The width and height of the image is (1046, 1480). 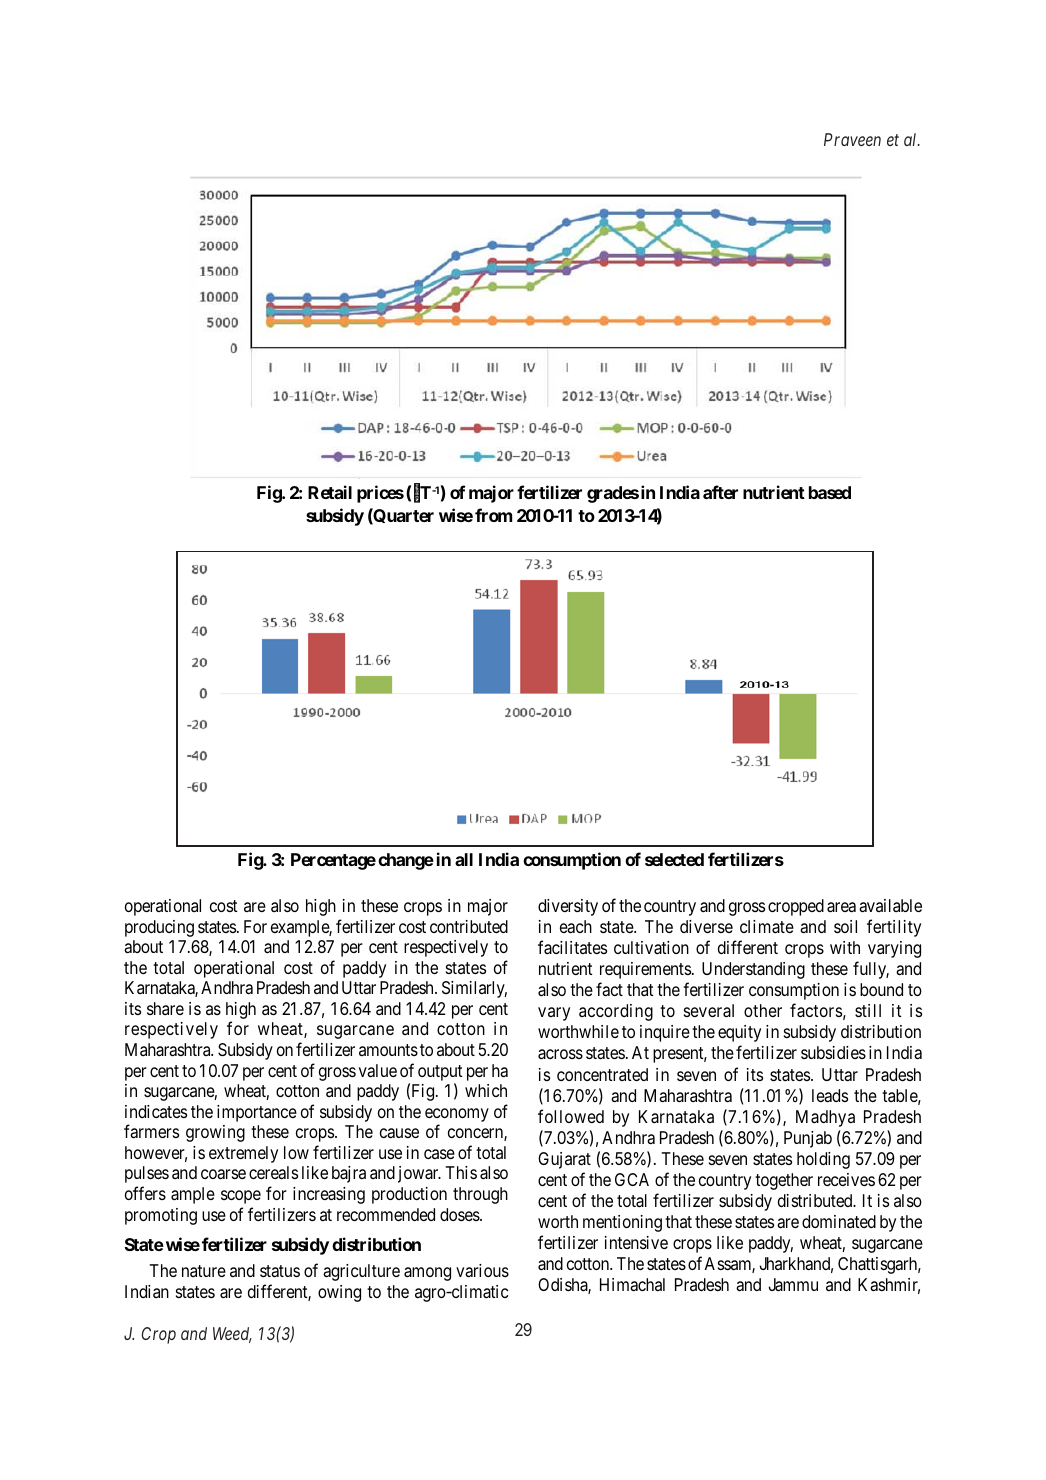 I want to click on soil, so click(x=845, y=926).
